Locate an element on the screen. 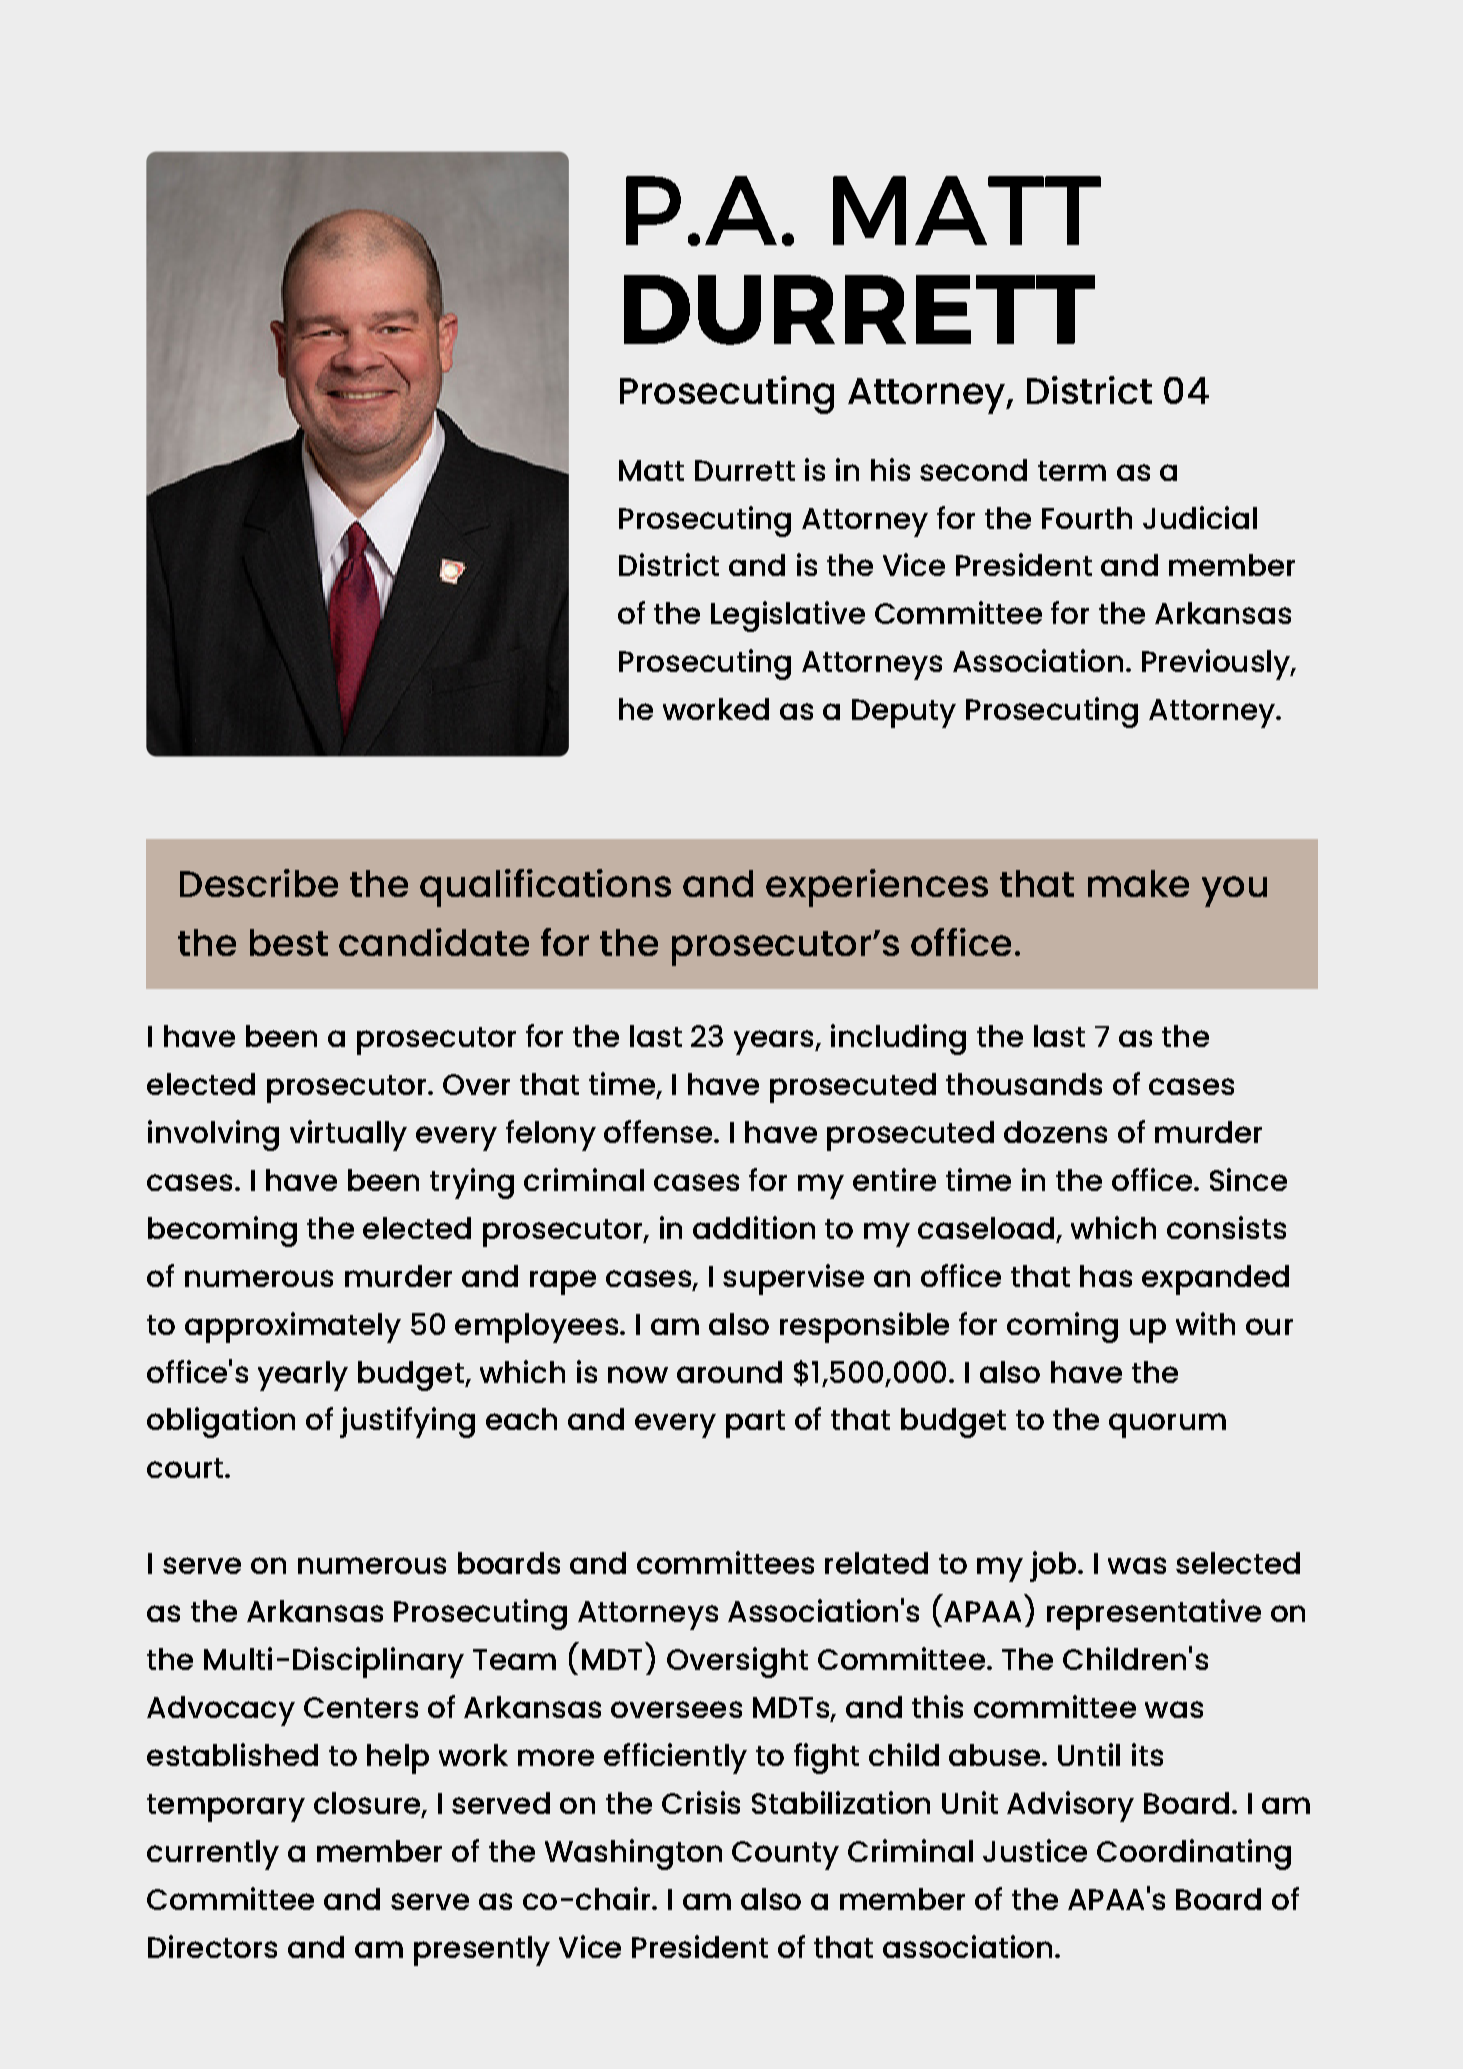  Legislative is located at coordinates (788, 616).
